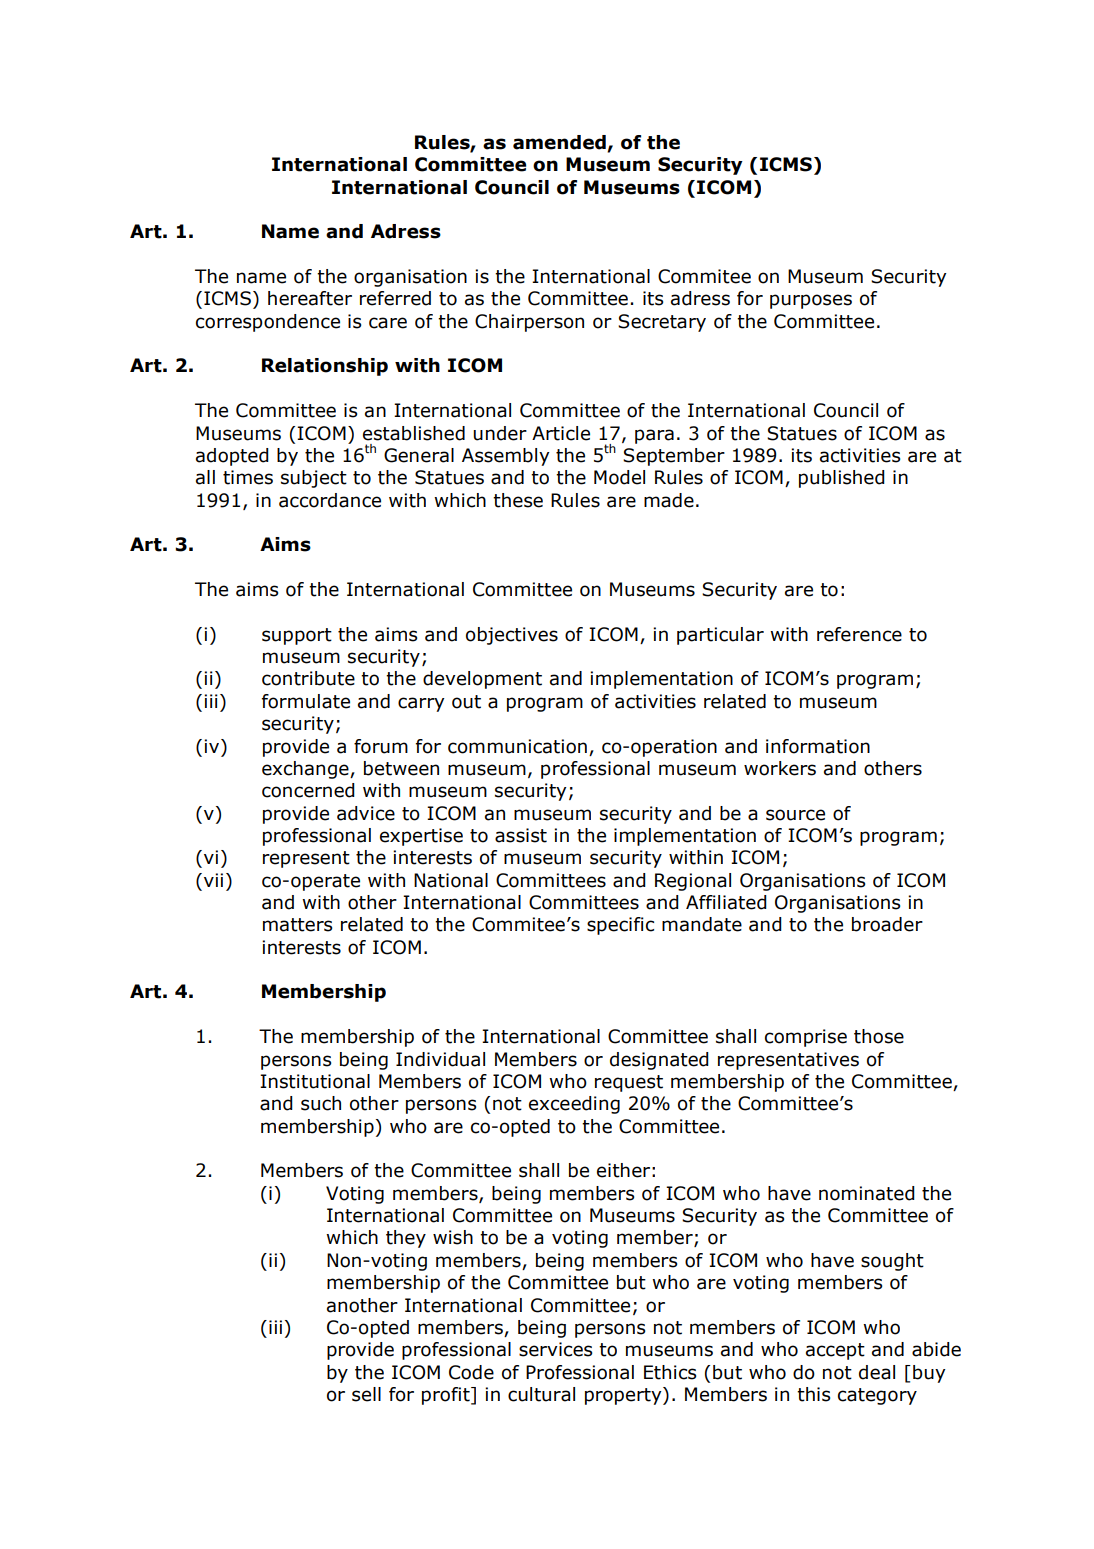 This screenshot has width=1094, height=1549. I want to click on hereafter, so click(310, 298).
